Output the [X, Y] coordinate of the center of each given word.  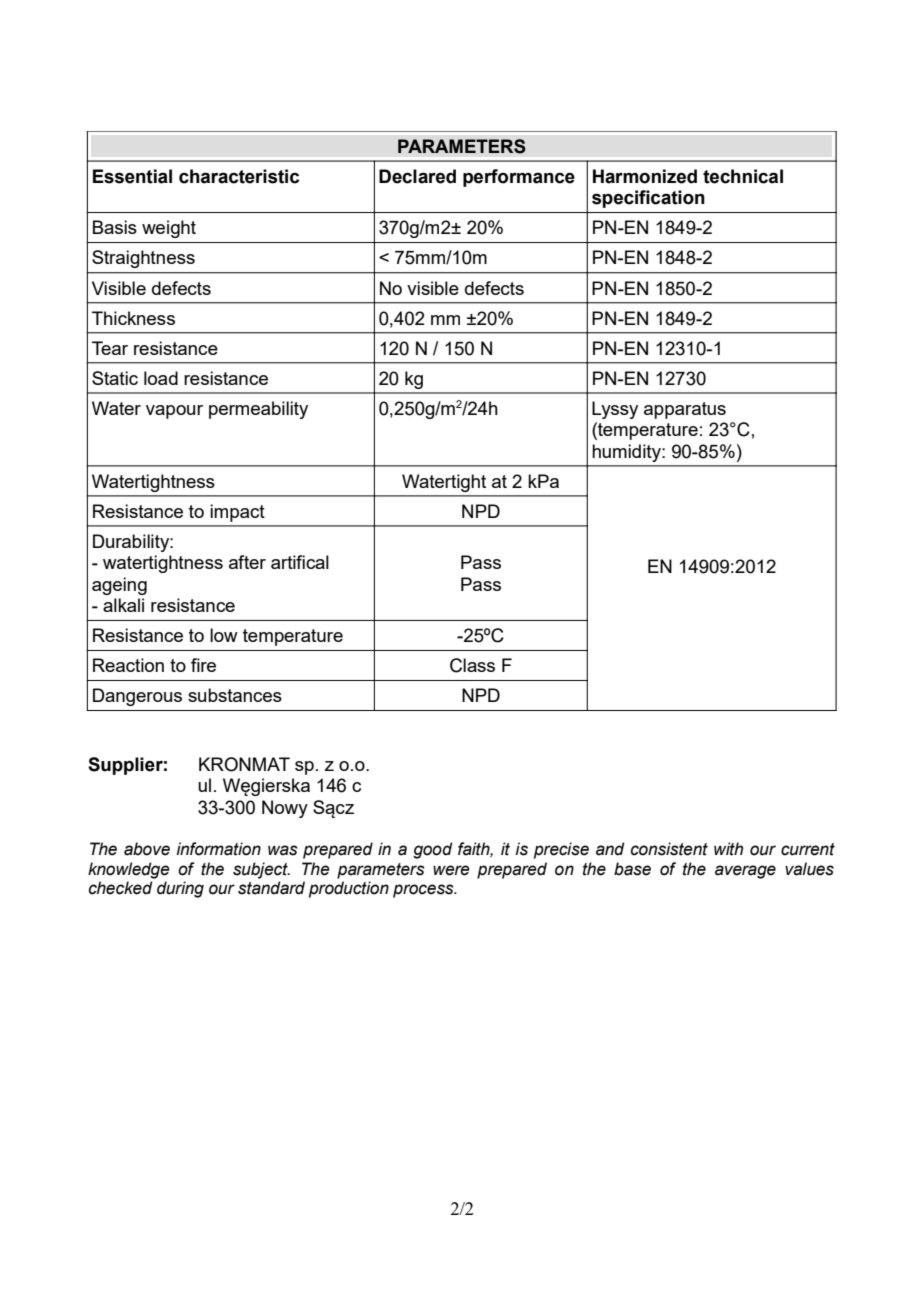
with [728, 849]
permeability [258, 410]
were [451, 870]
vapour [174, 412]
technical [743, 176]
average [745, 872]
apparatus [685, 410]
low [224, 635]
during [180, 889]
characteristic [239, 176]
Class [472, 665]
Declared [417, 176]
